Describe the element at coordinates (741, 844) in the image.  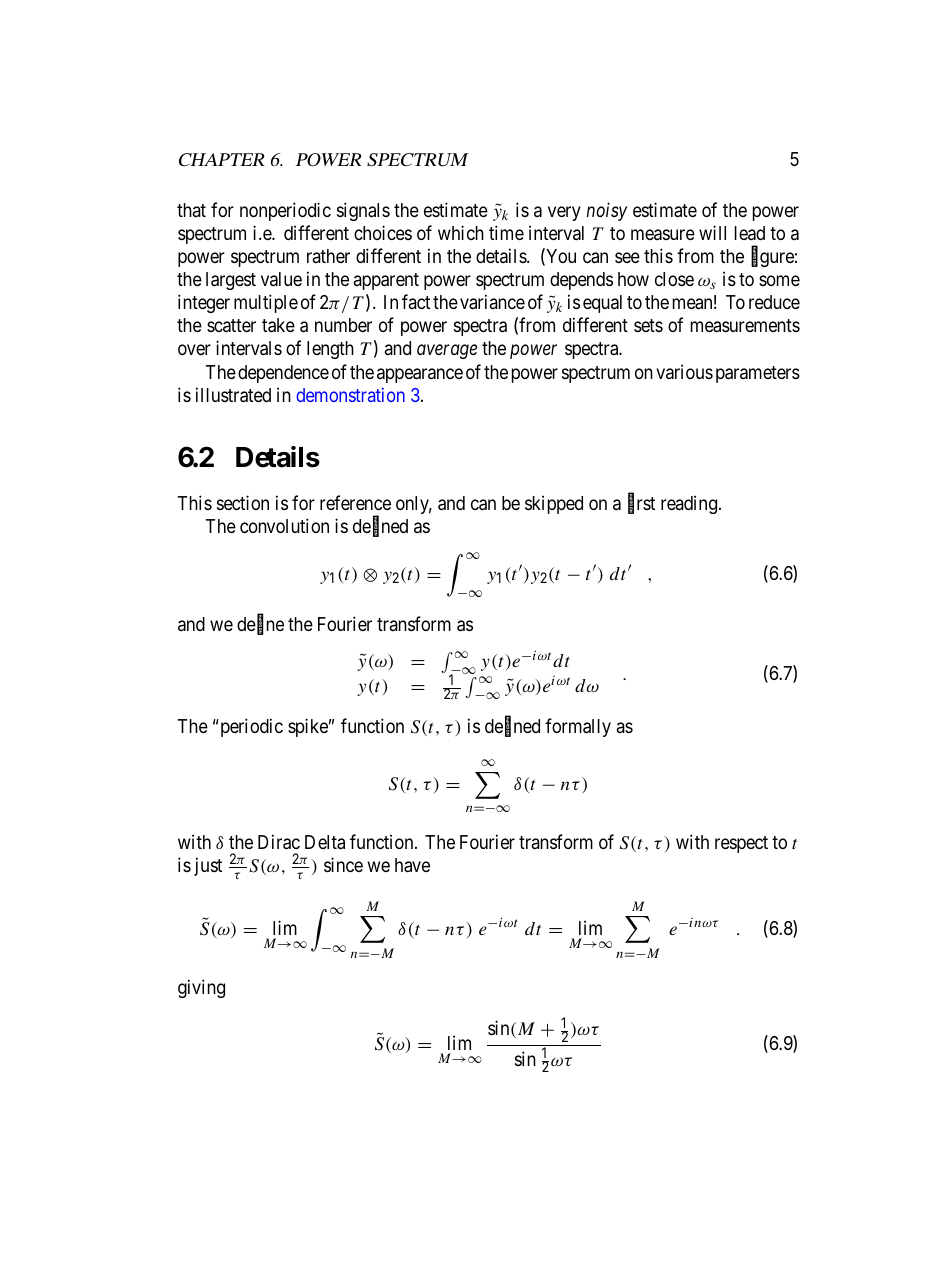
I see `respect` at that location.
